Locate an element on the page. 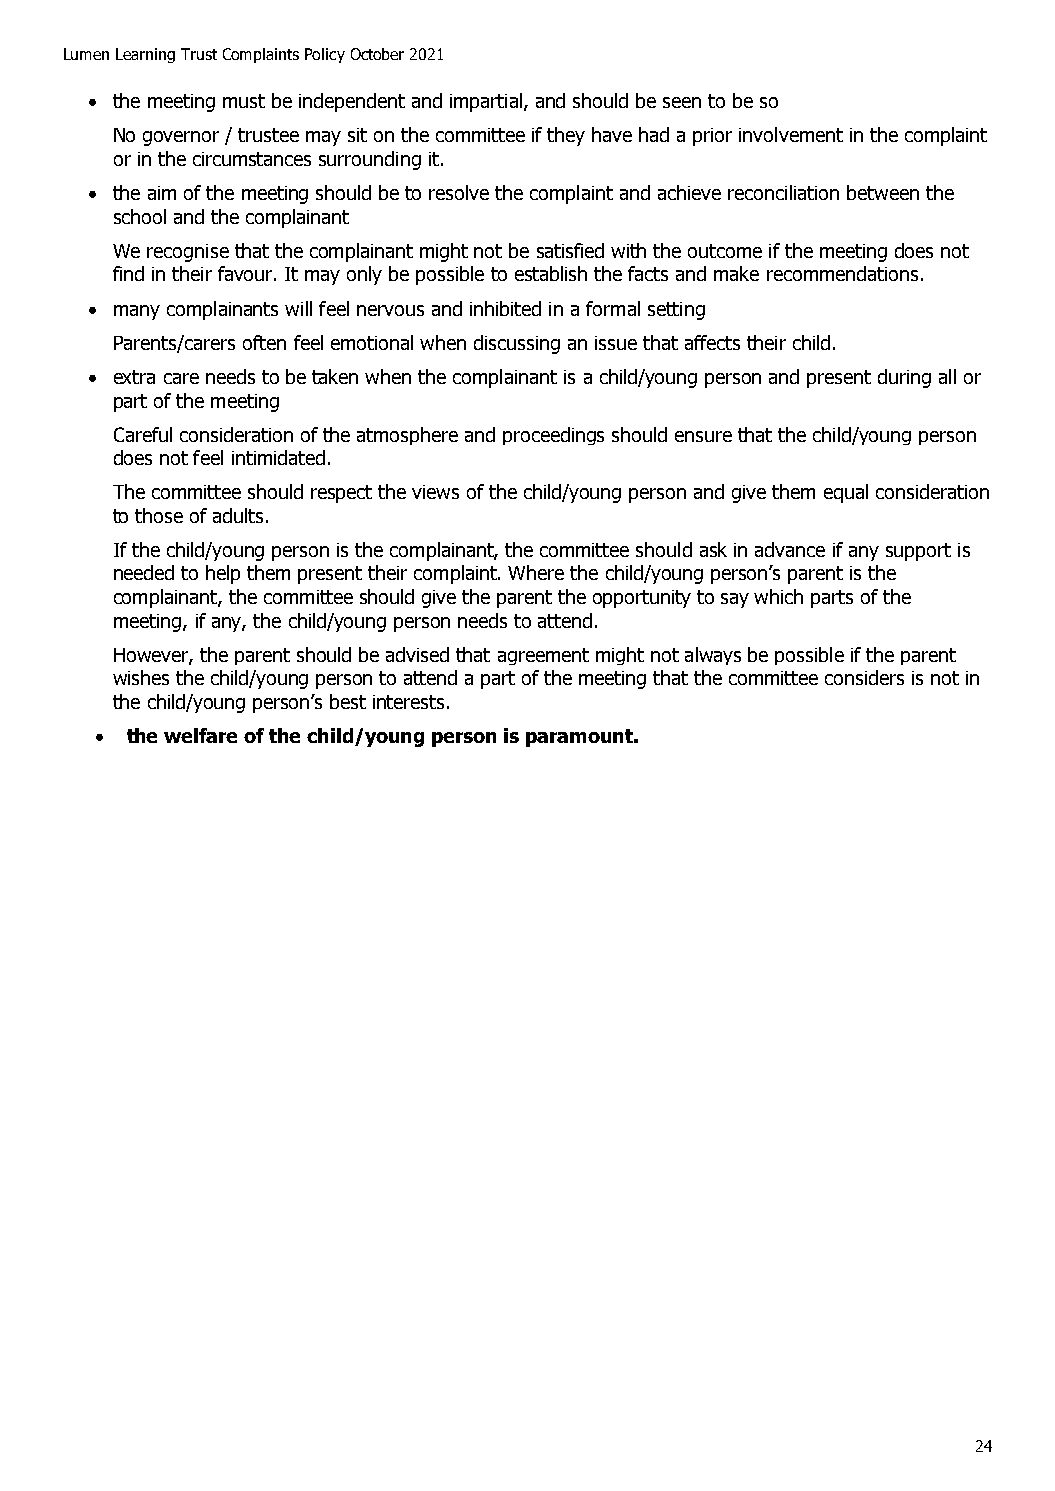  involvement is located at coordinates (791, 134).
